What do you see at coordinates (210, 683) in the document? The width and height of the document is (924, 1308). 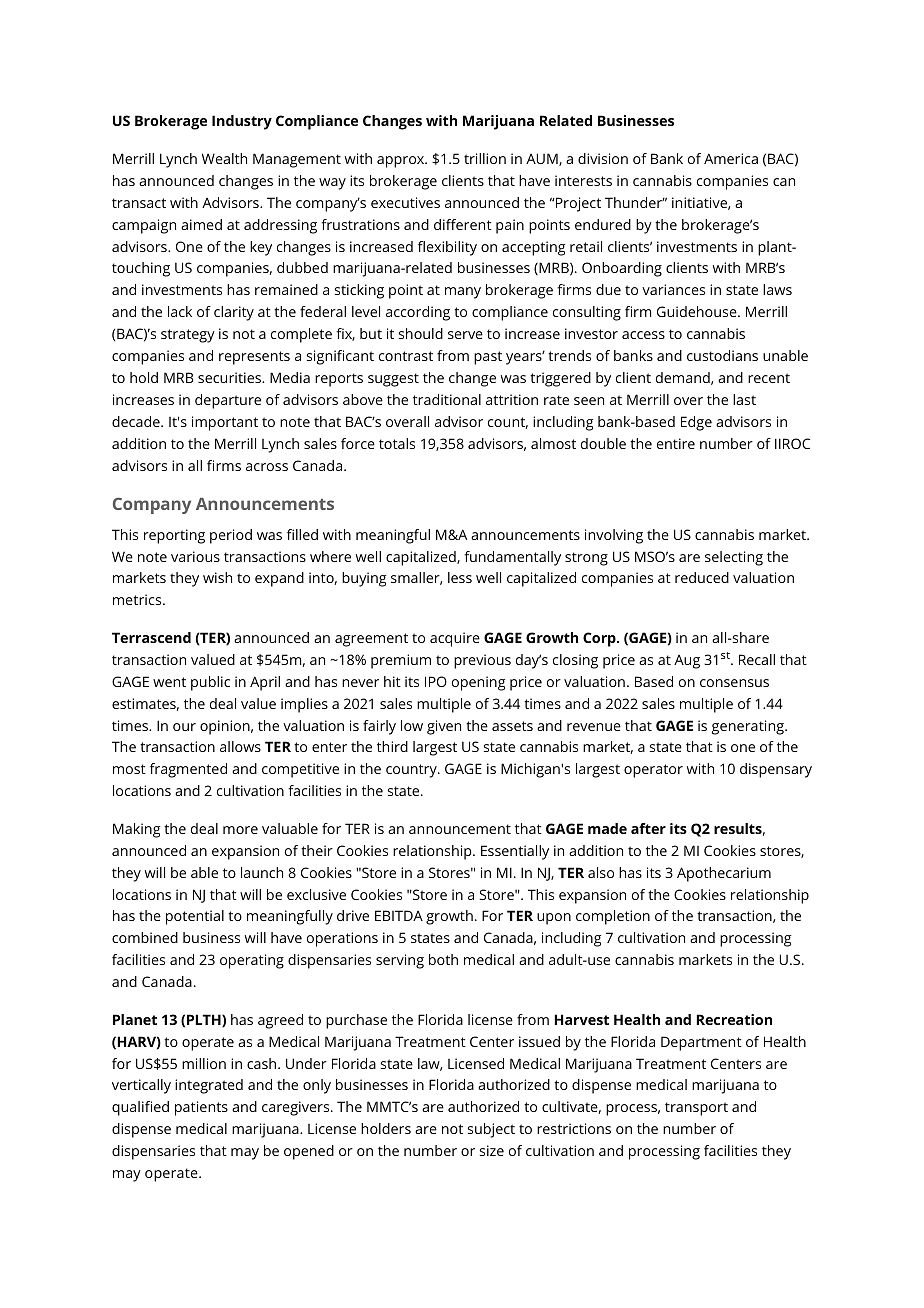 I see `public` at bounding box center [210, 683].
